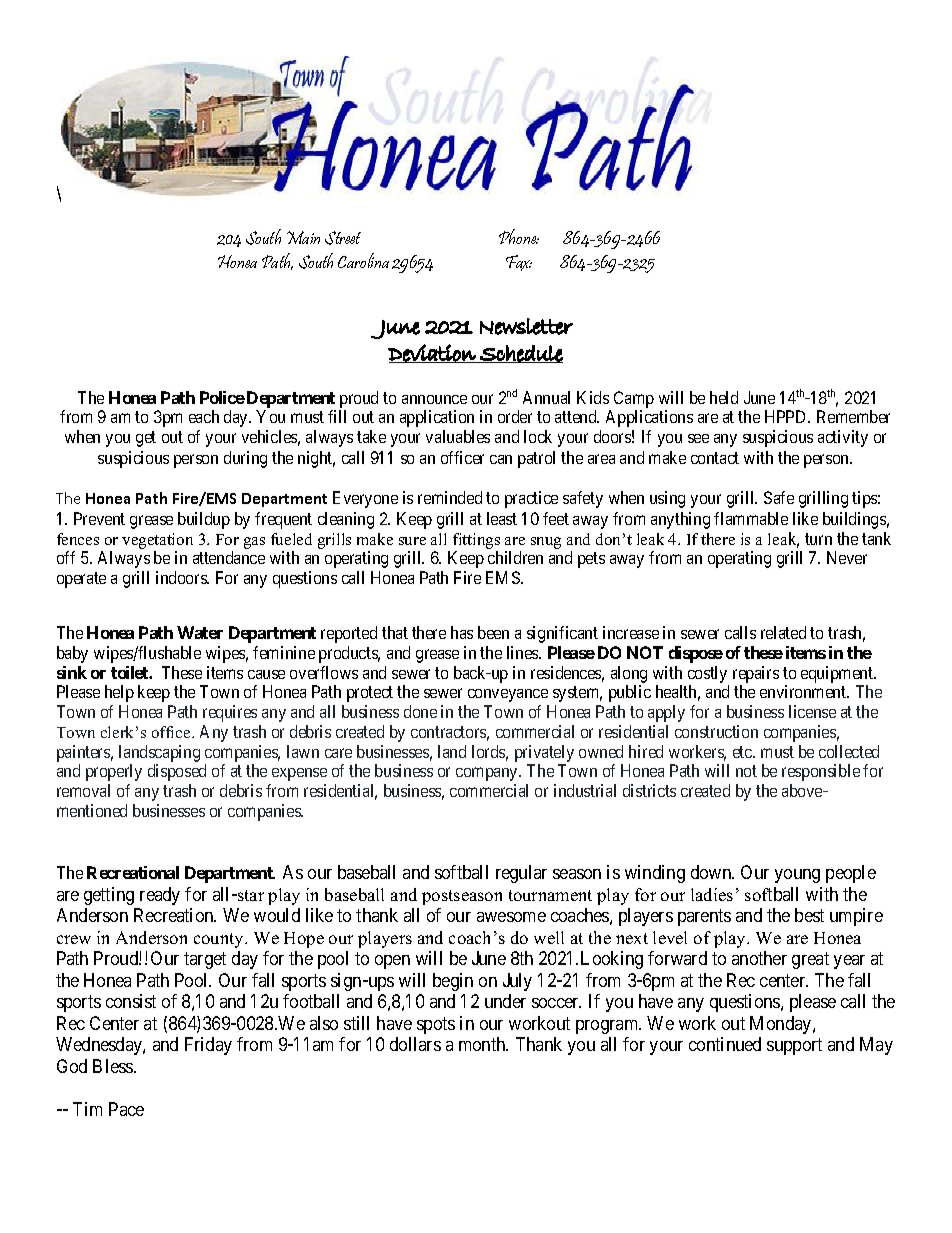 The width and height of the screenshot is (952, 1233). Describe the element at coordinates (204, 416) in the screenshot. I see `each` at that location.
